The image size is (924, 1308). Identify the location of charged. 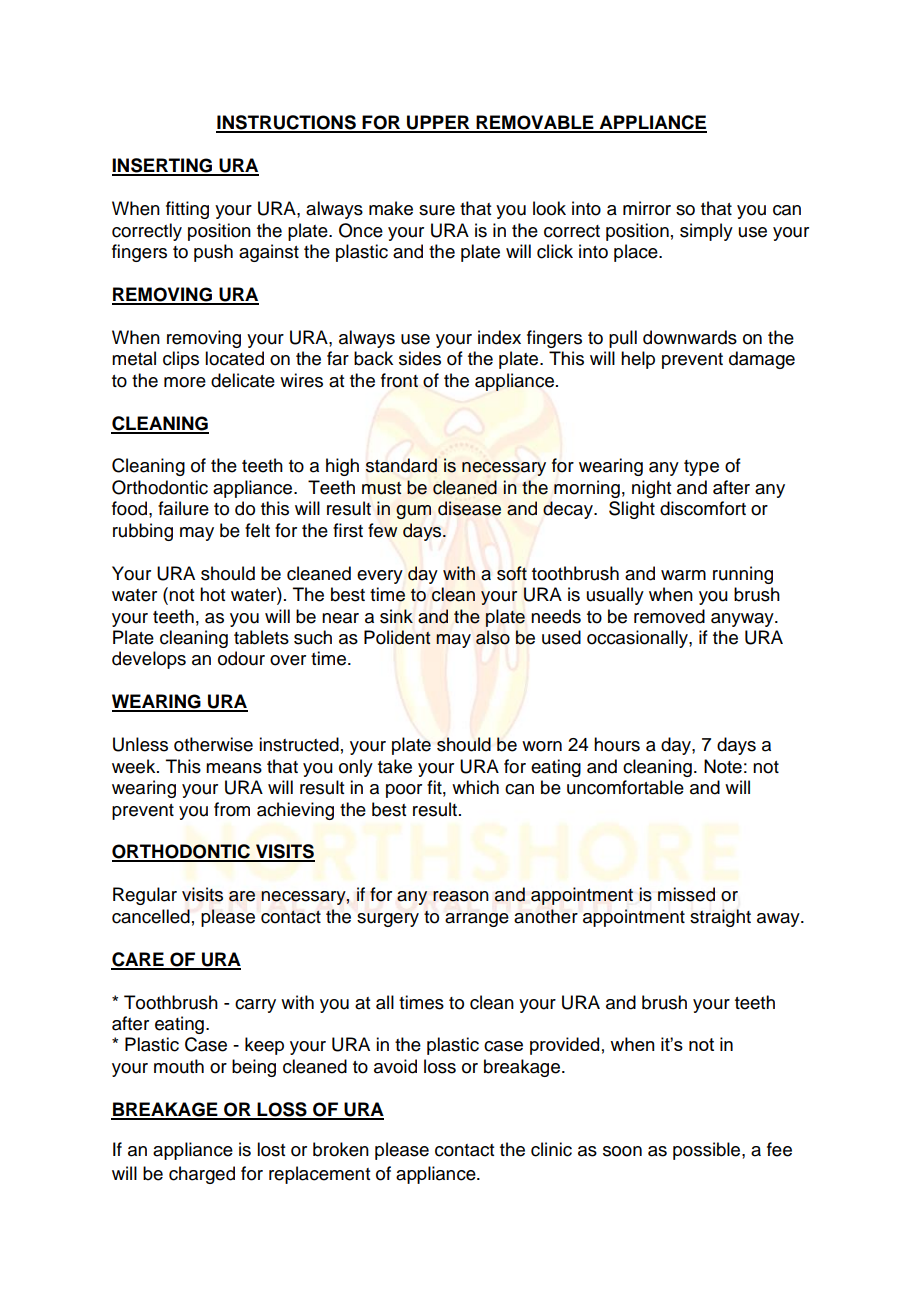
(202, 1175).
